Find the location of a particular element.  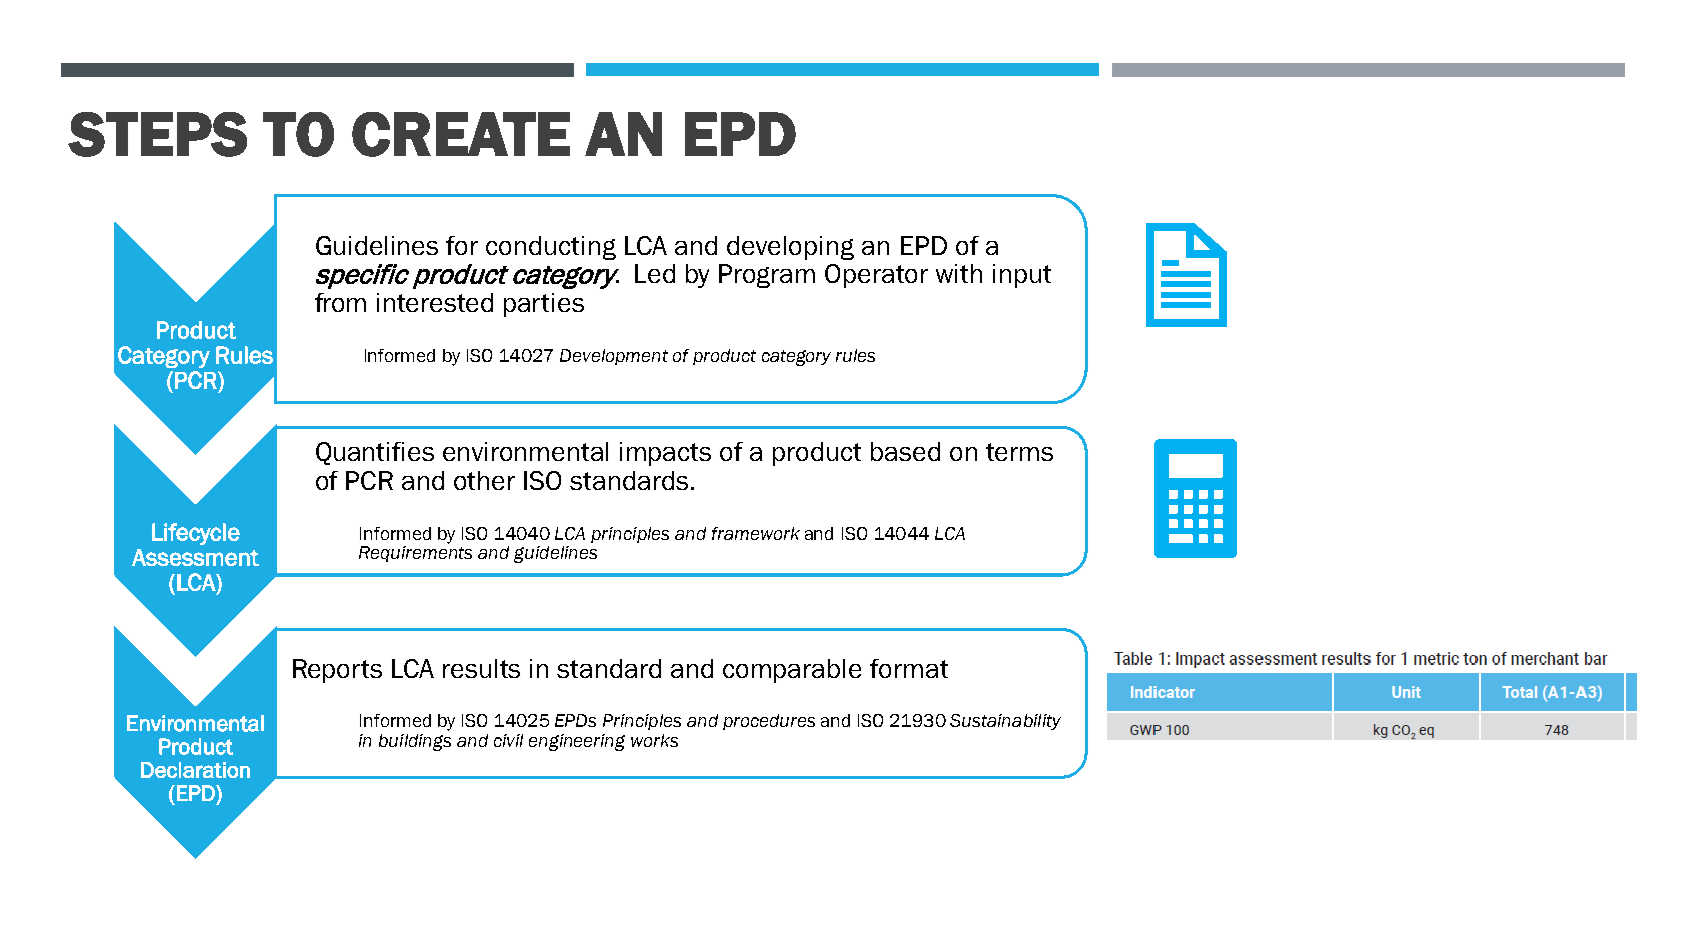

Assessment is located at coordinates (195, 557).
